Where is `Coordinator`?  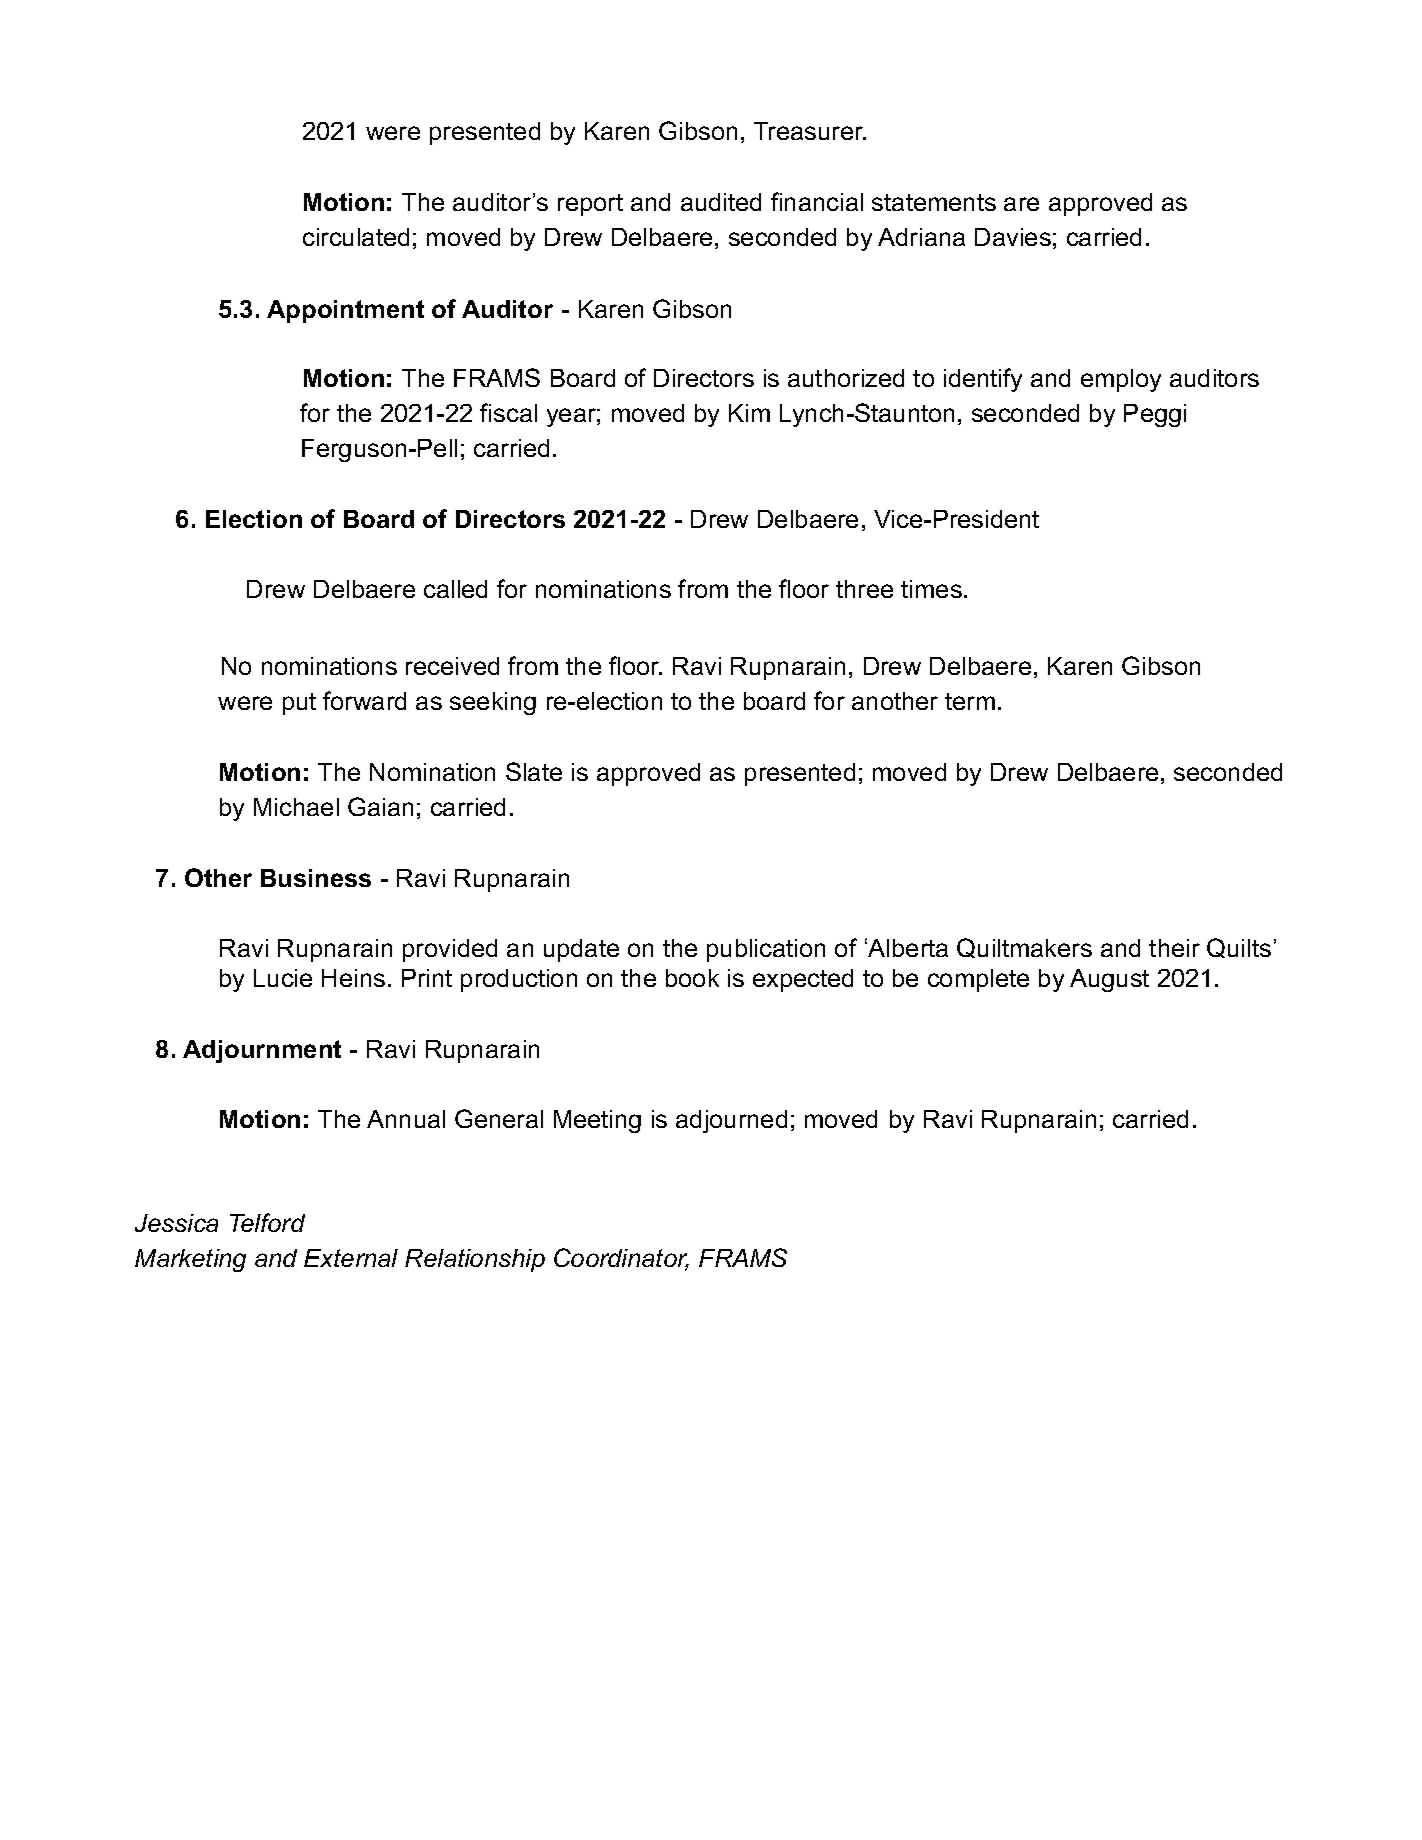 Coordinator is located at coordinates (621, 1259).
